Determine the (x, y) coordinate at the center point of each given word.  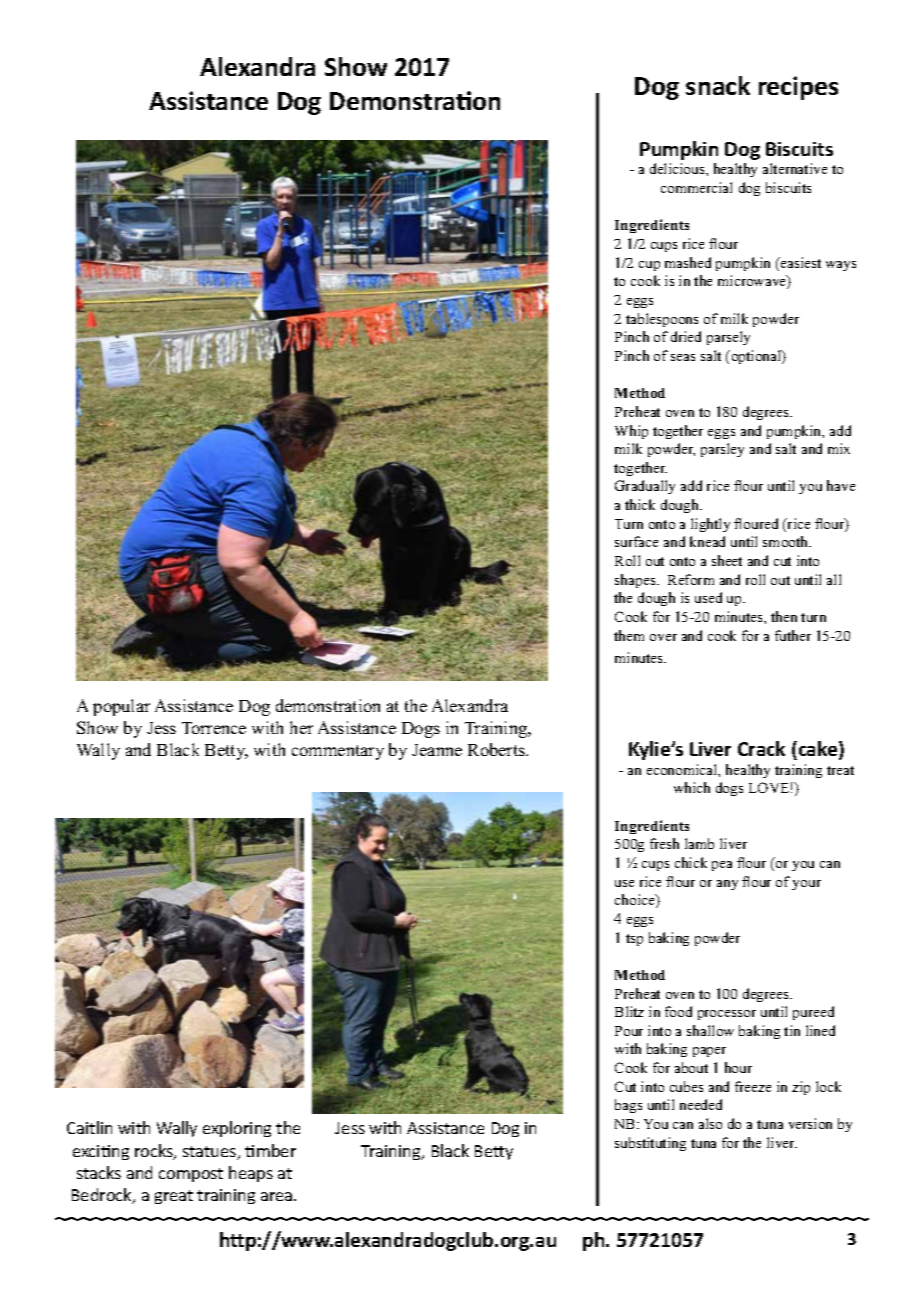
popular (121, 707)
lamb (699, 843)
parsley (722, 450)
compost (191, 1175)
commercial (696, 187)
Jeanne (437, 750)
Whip (631, 432)
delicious (678, 168)
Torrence (214, 728)
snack (718, 85)
